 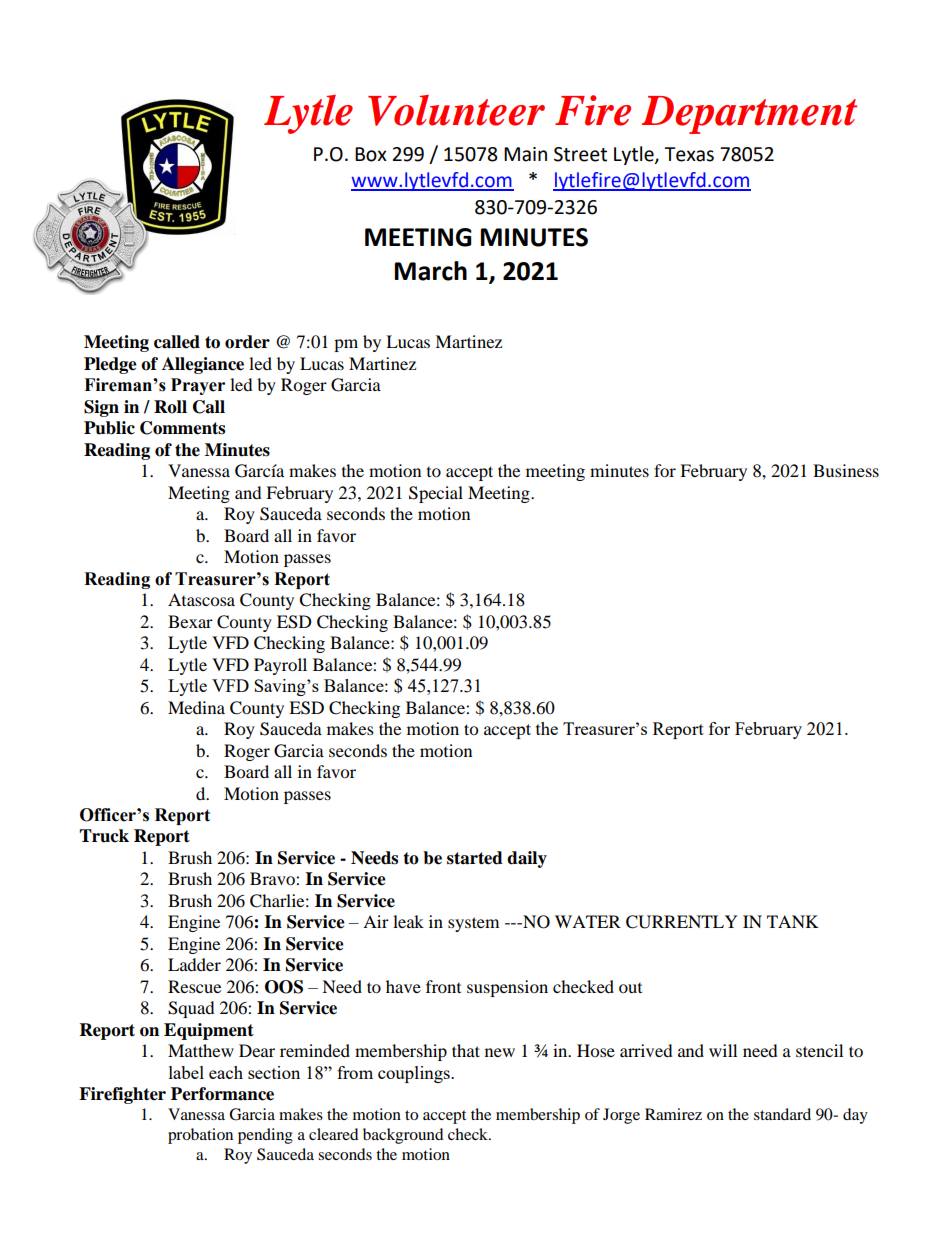 What do you see at coordinates (371, 154) in the document?
I see `Box` at bounding box center [371, 154].
